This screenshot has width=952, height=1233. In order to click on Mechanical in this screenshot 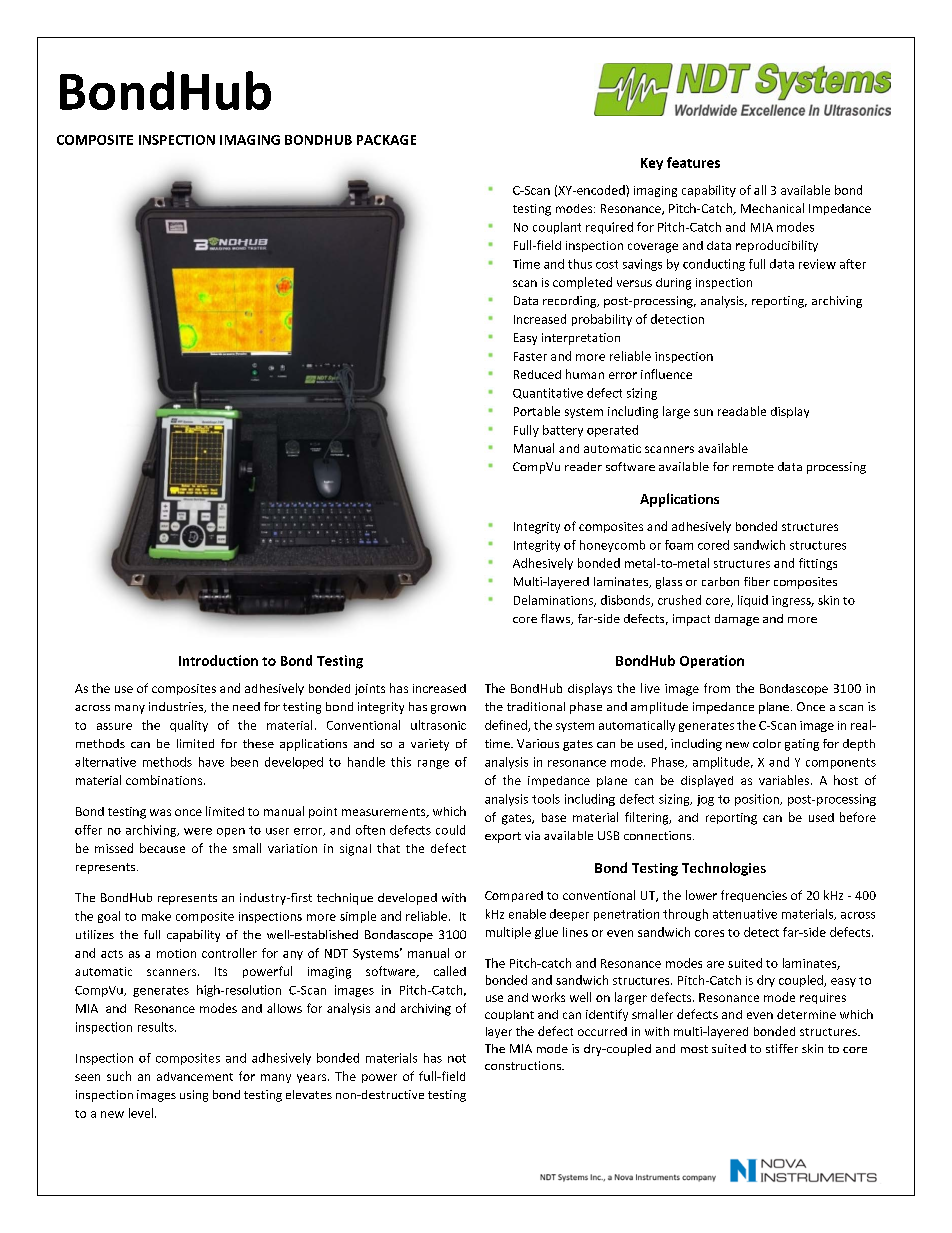, I will do `click(772, 208)`.
